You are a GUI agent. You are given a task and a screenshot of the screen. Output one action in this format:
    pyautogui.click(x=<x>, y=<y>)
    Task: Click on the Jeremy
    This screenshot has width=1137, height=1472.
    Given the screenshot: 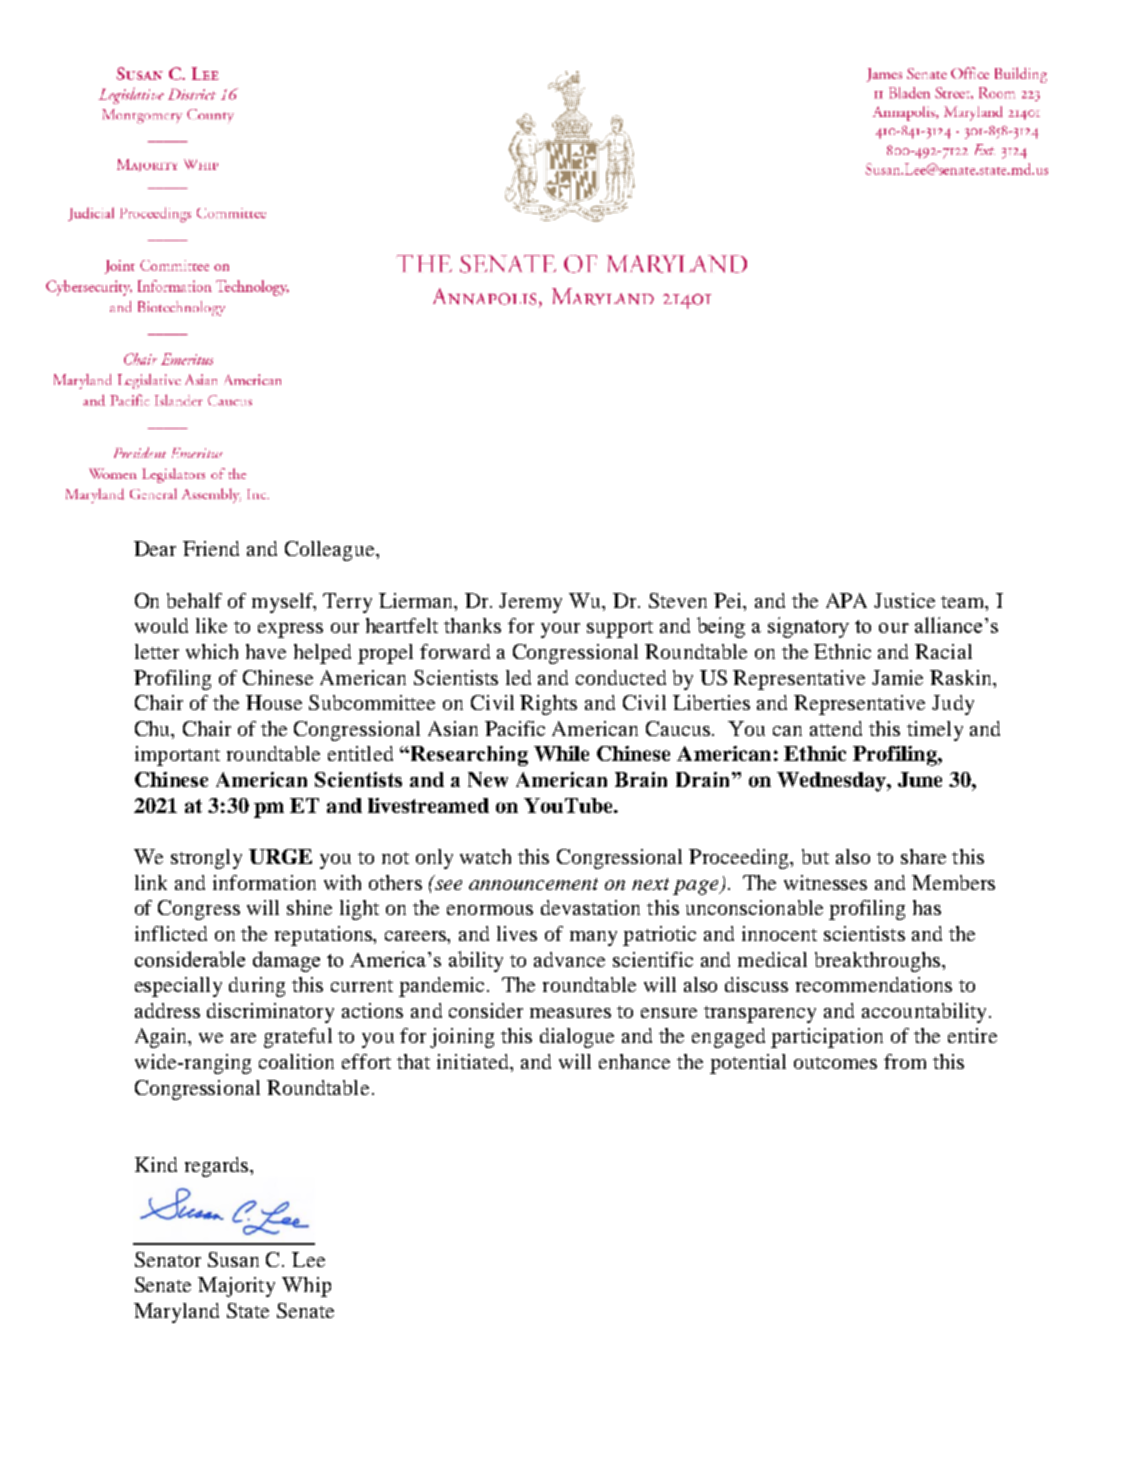 What is the action you would take?
    pyautogui.click(x=530, y=603)
